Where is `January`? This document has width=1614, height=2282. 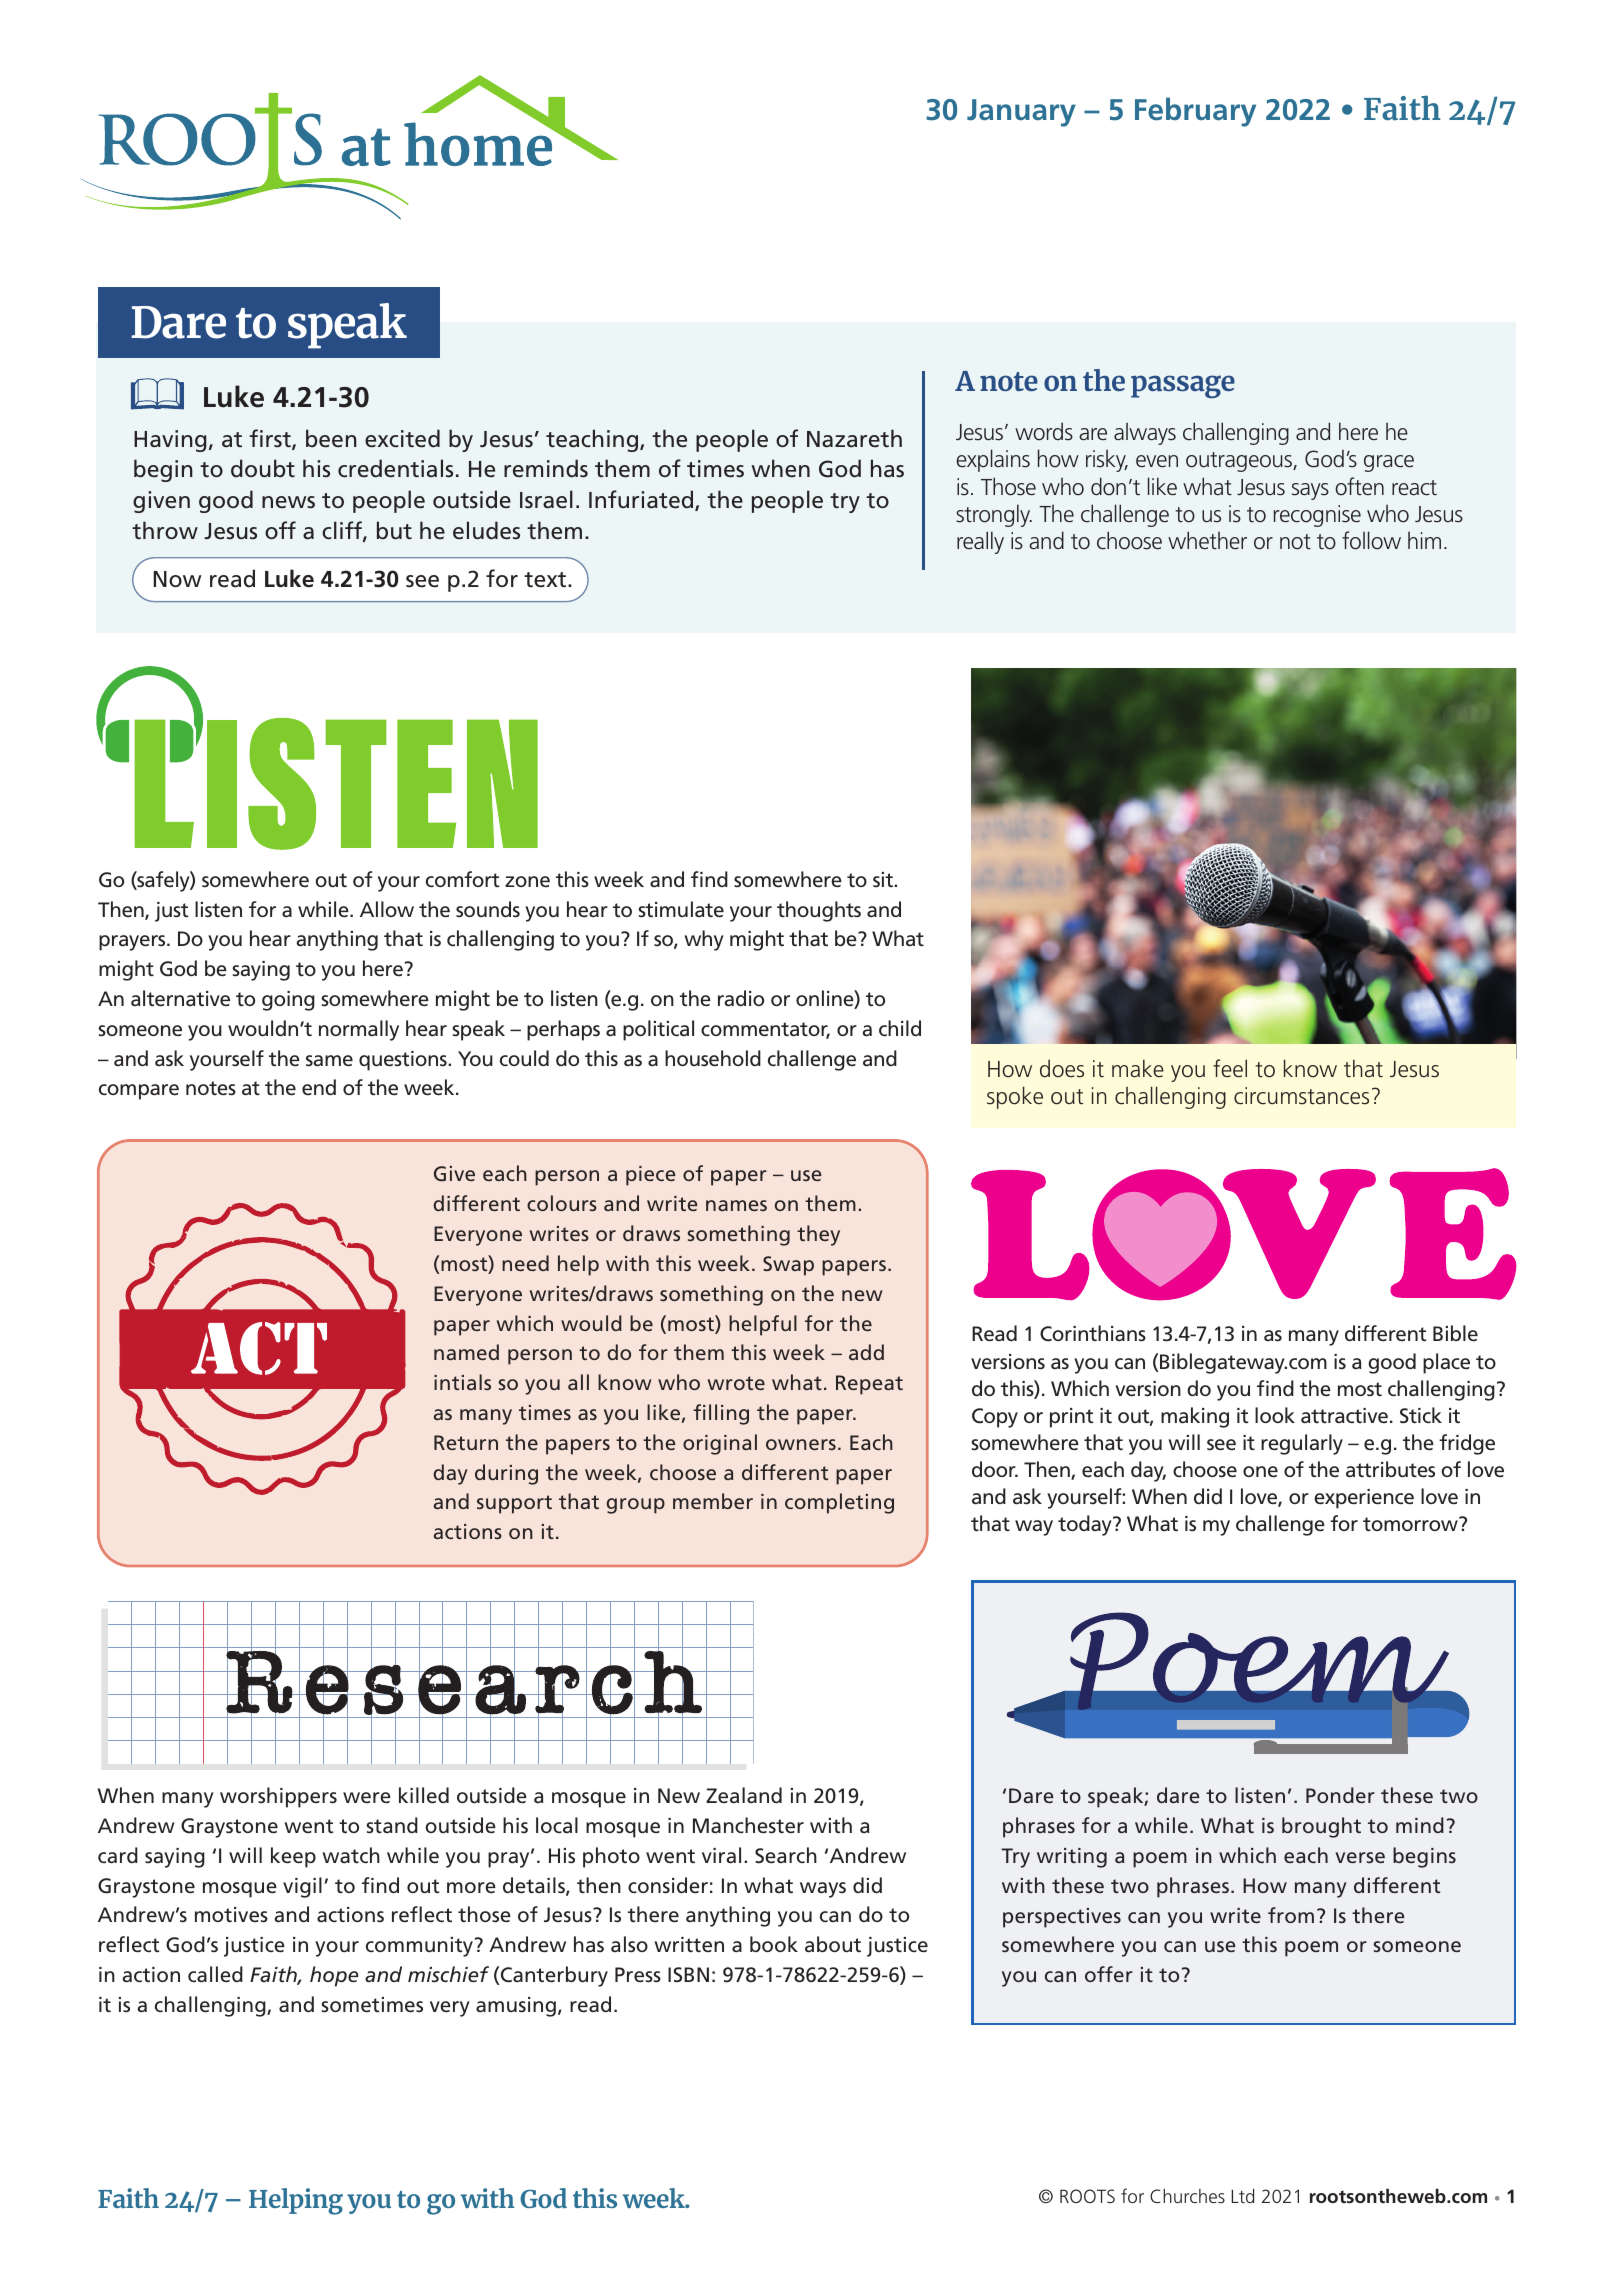 January is located at coordinates (1021, 113).
